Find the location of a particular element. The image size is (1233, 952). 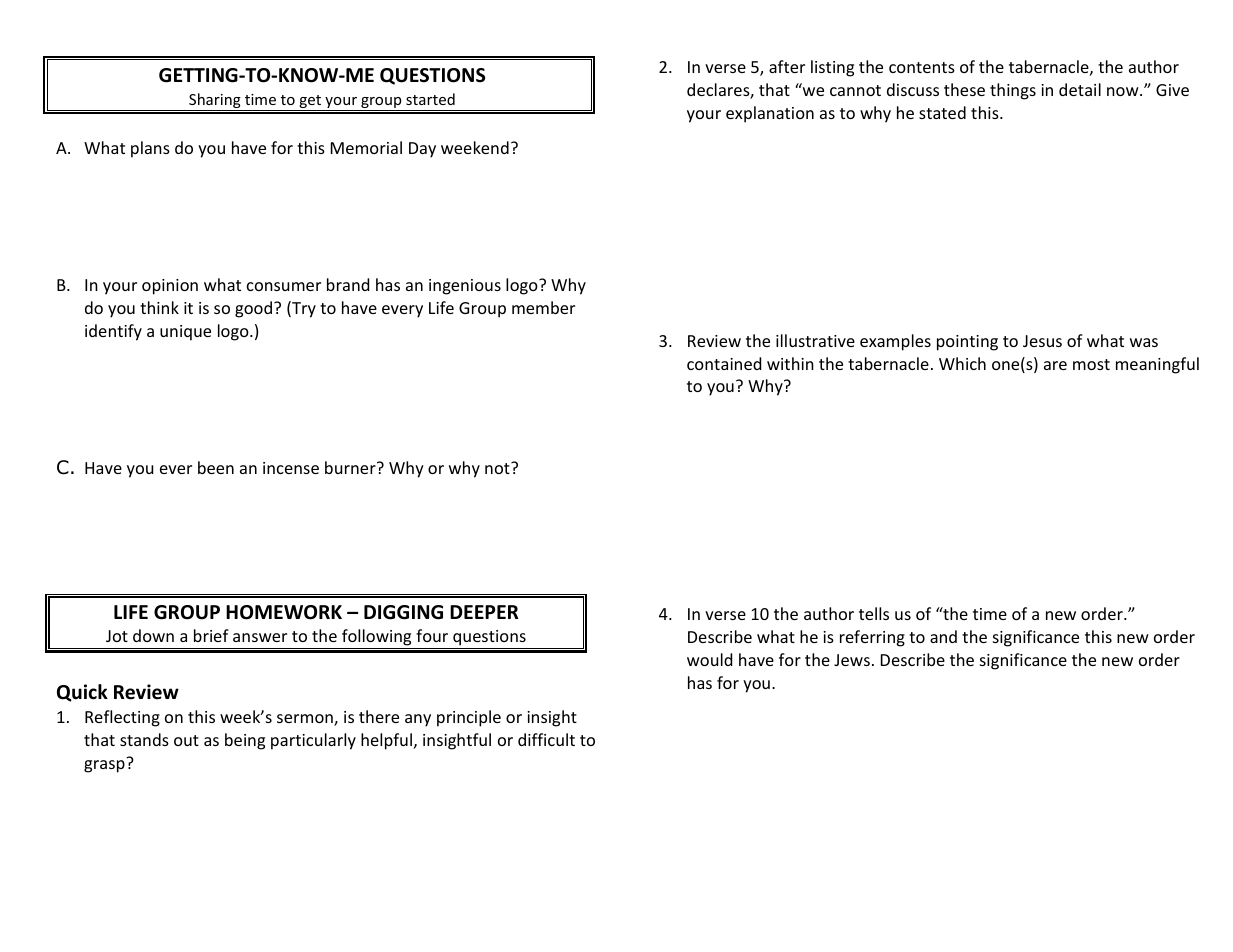

difficult is located at coordinates (546, 739).
